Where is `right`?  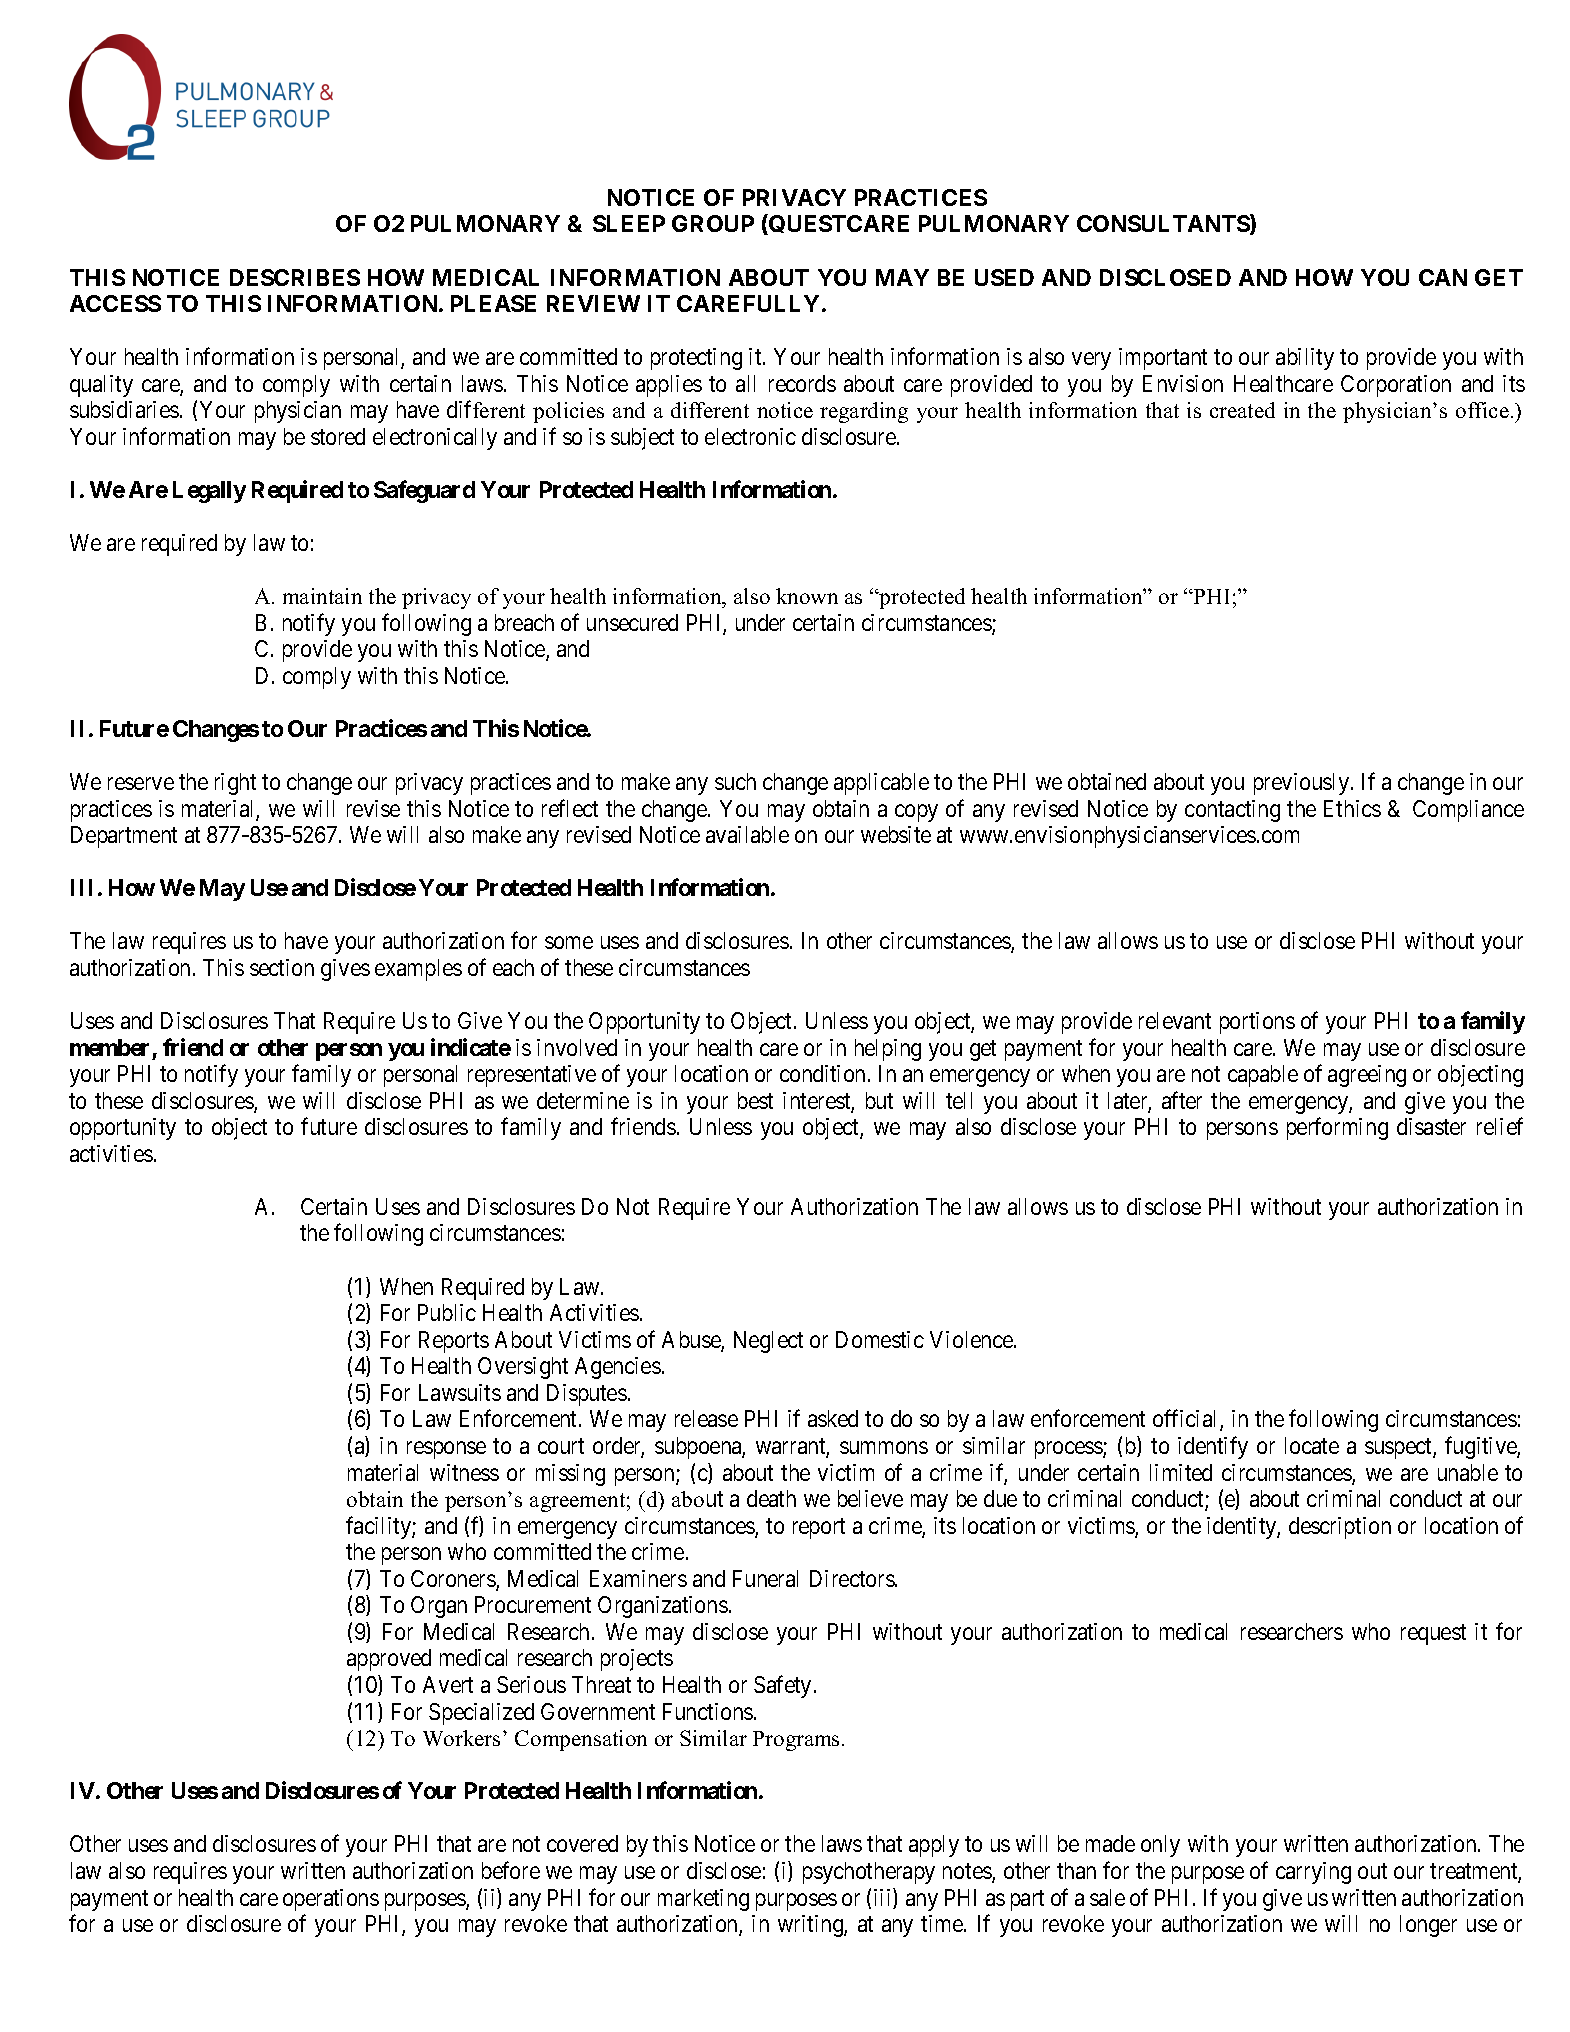 right is located at coordinates (235, 784).
